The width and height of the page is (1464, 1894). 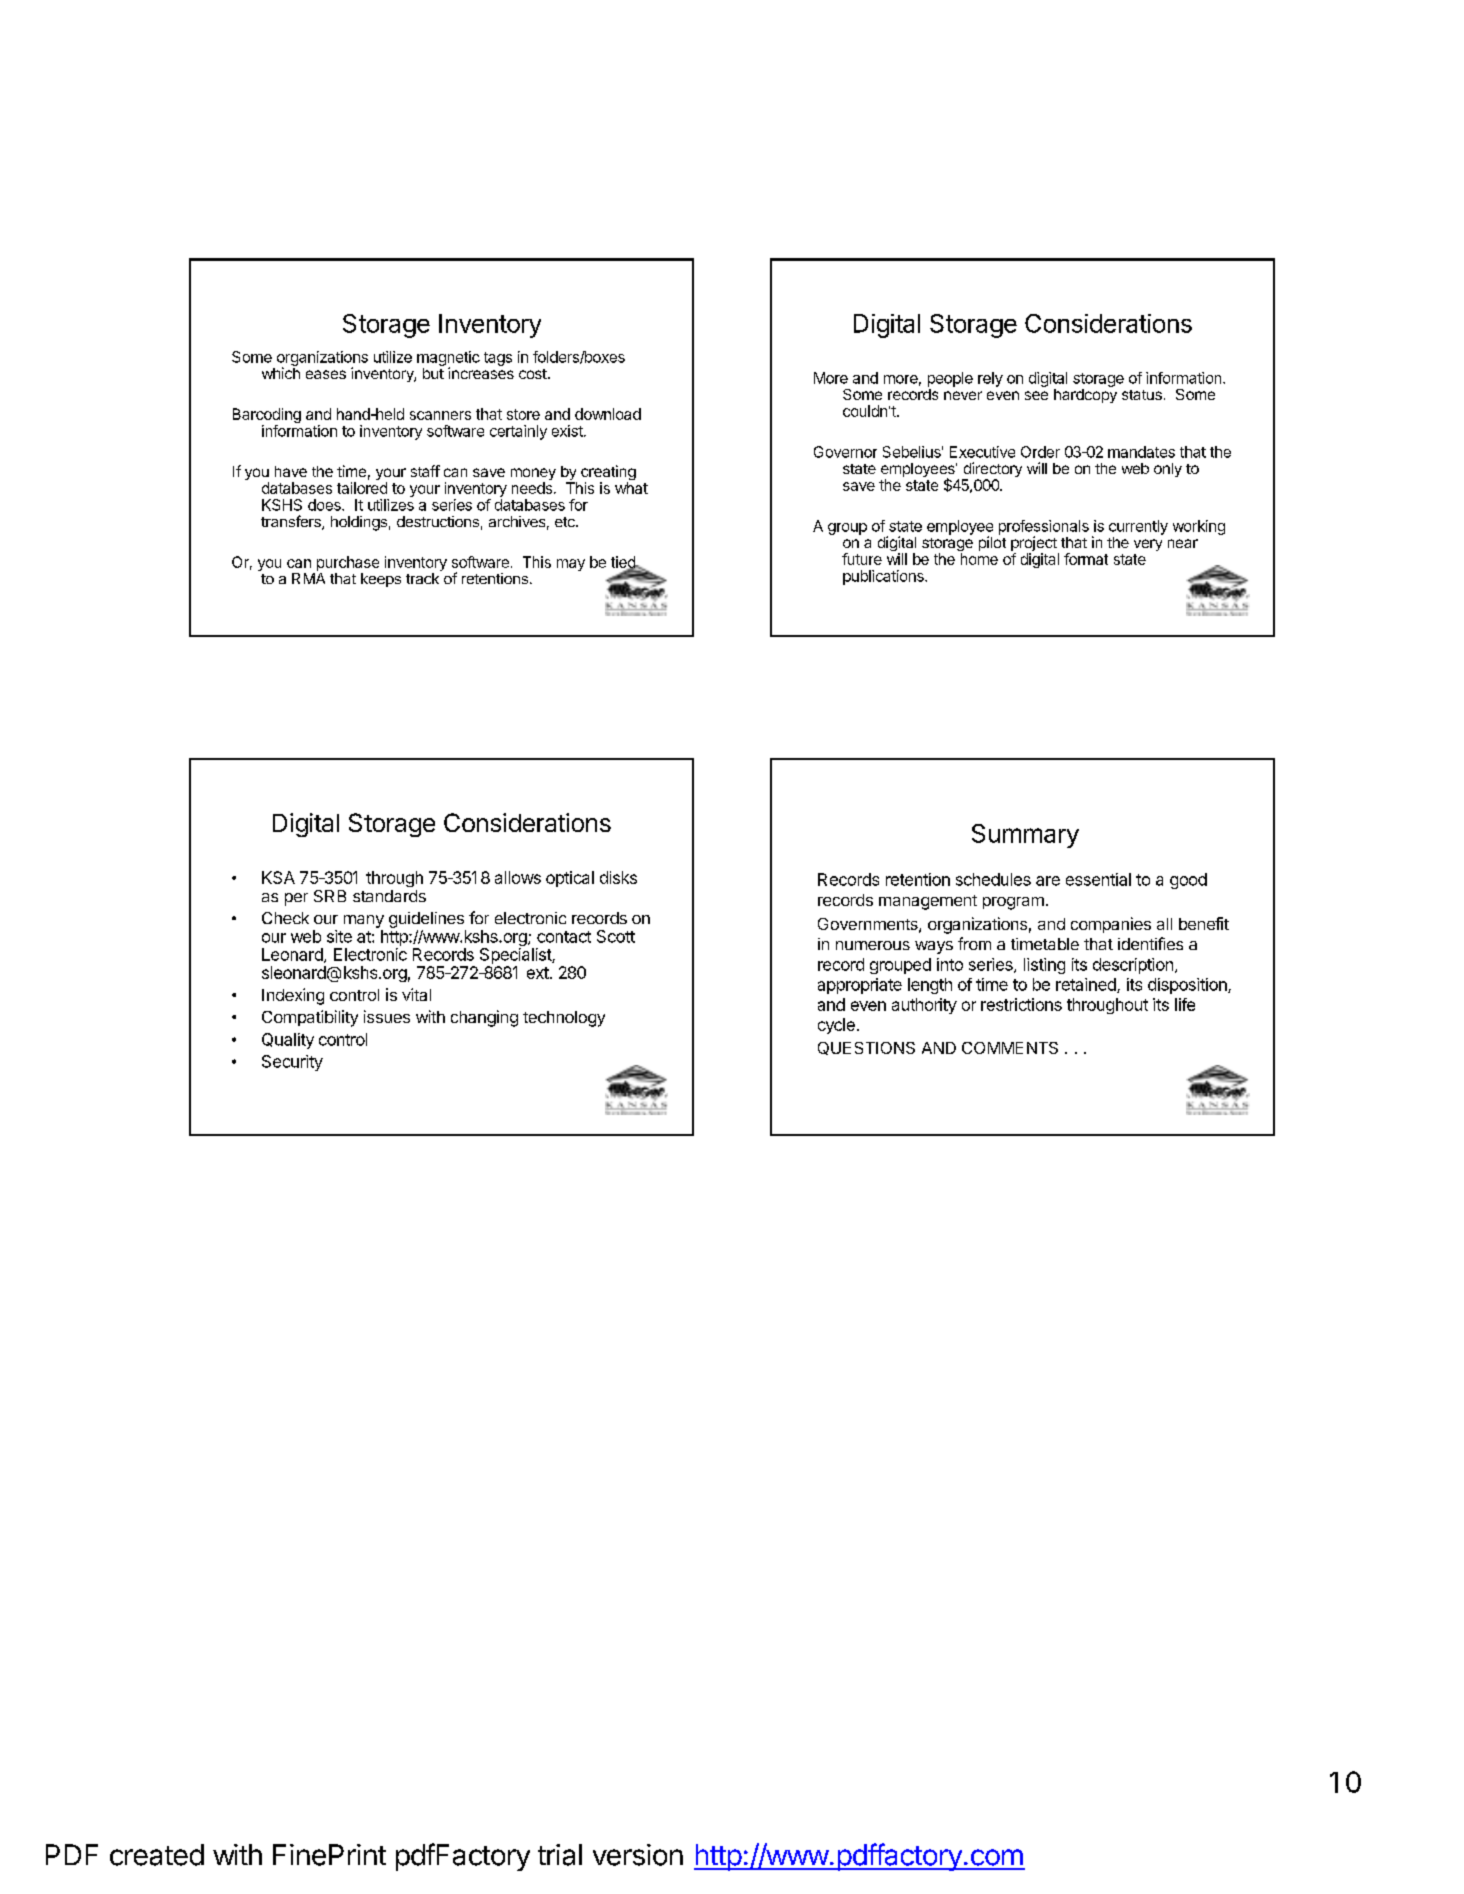 What do you see at coordinates (608, 414) in the page?
I see `download` at bounding box center [608, 414].
